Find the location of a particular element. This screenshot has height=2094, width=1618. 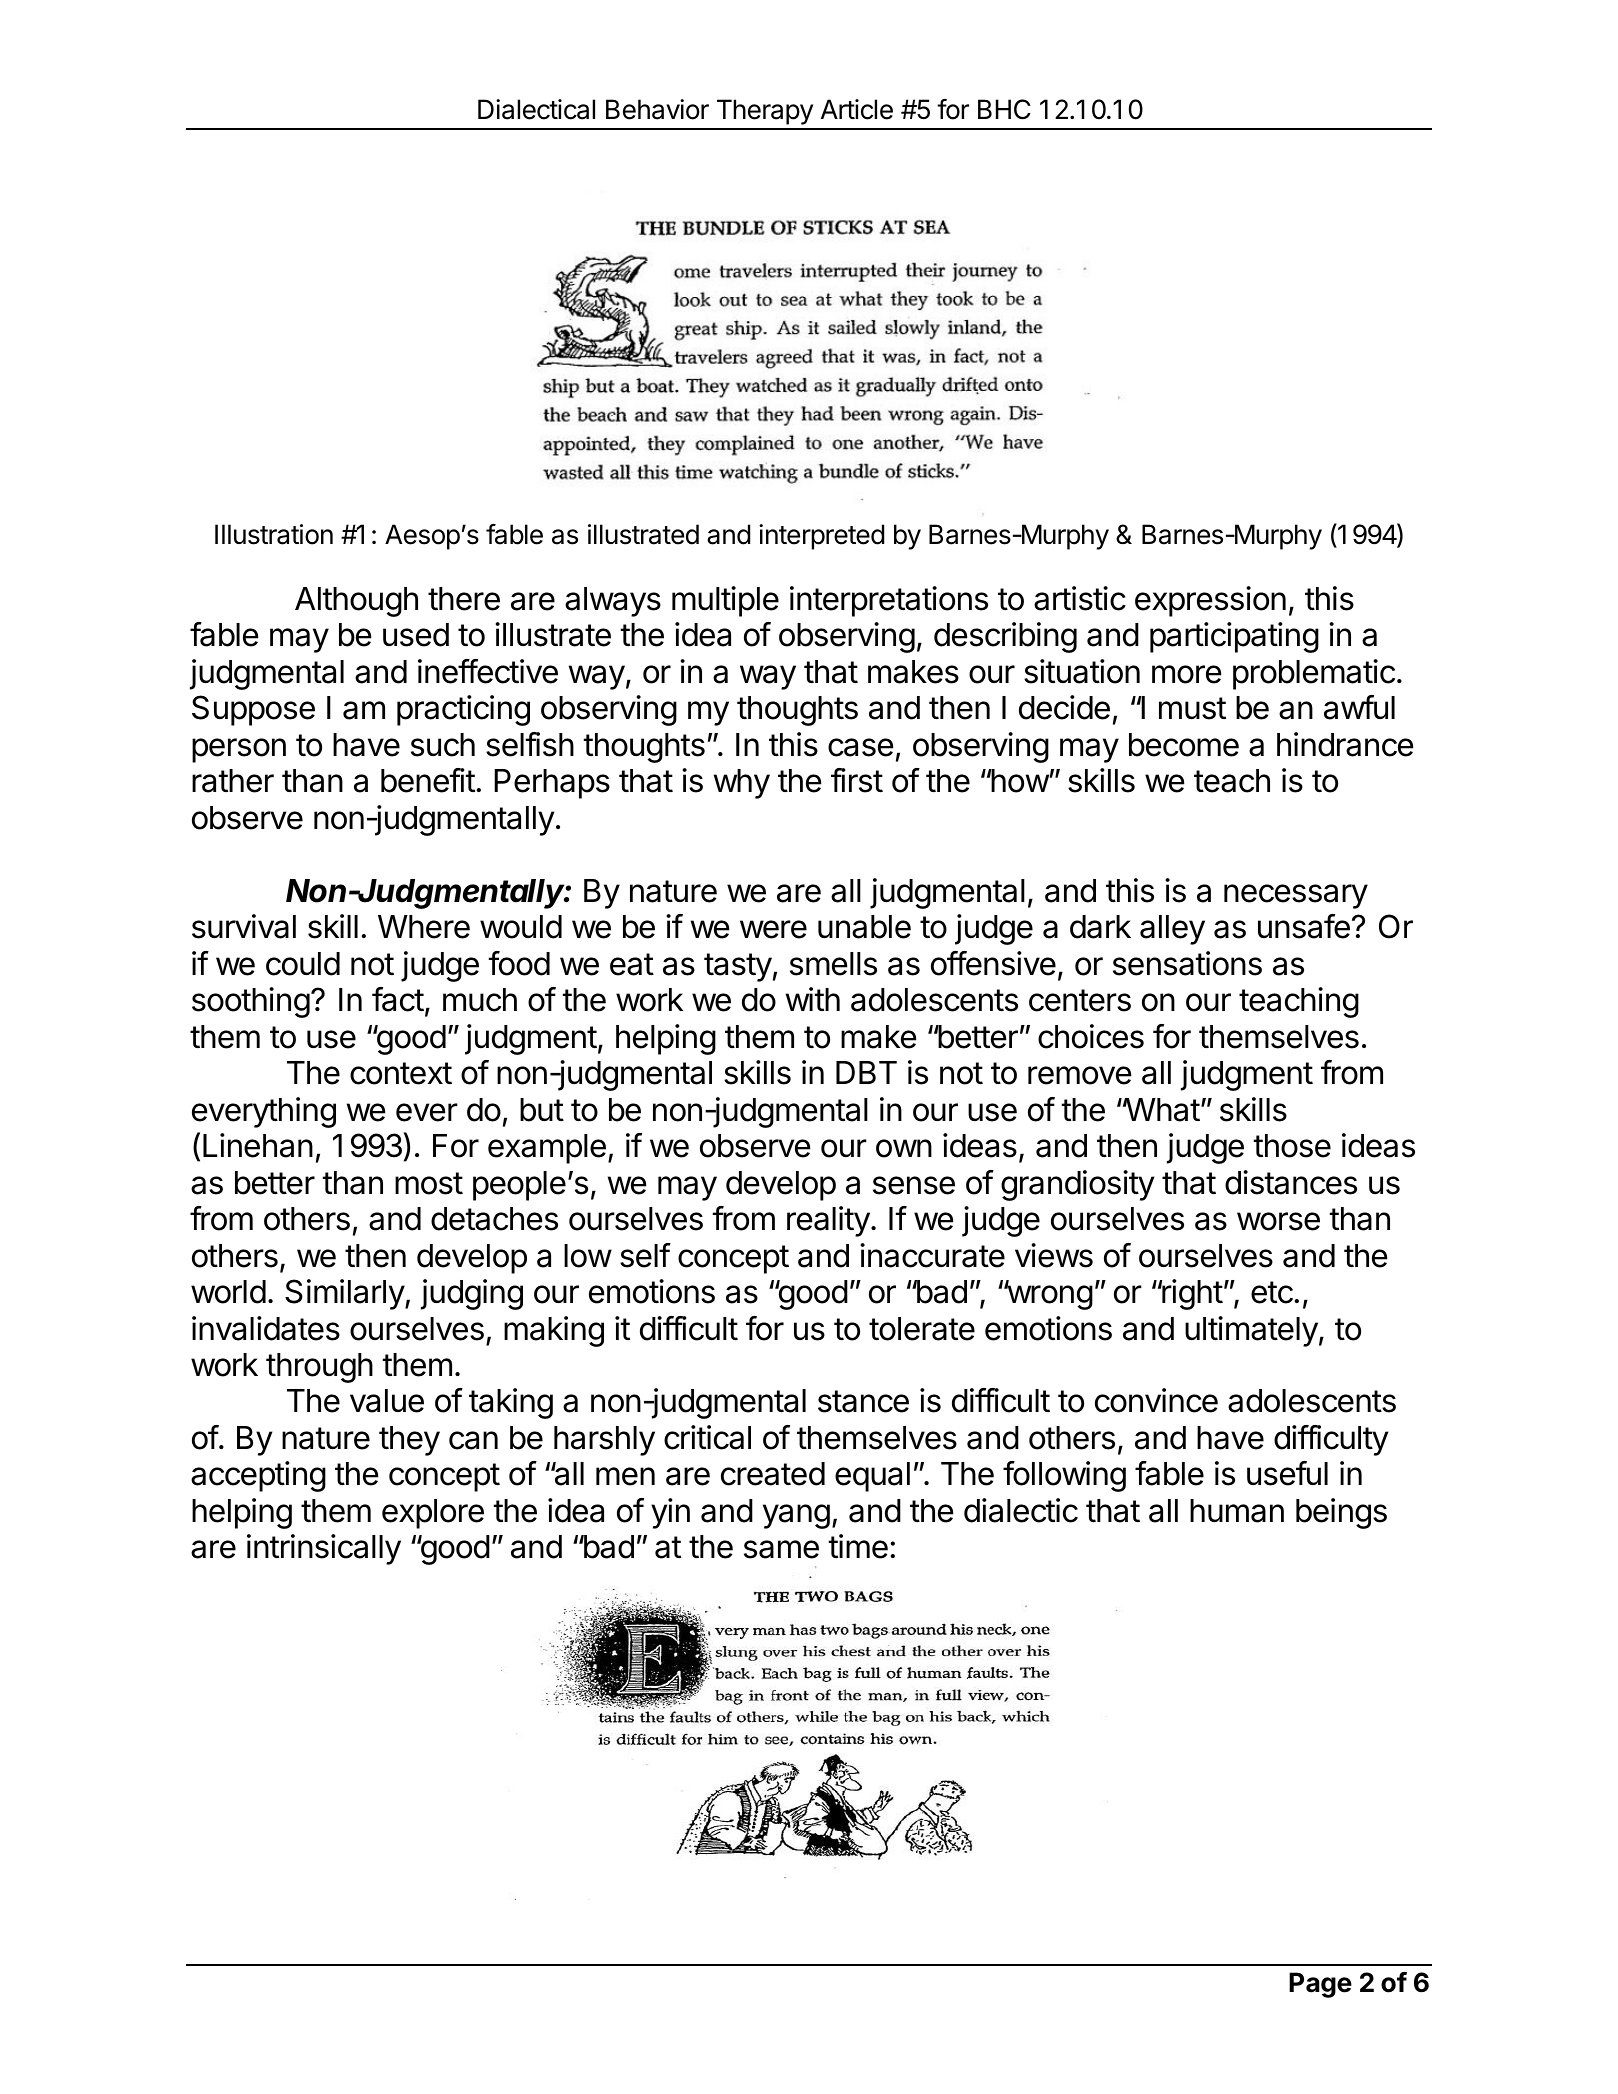

Behavior is located at coordinates (657, 109).
